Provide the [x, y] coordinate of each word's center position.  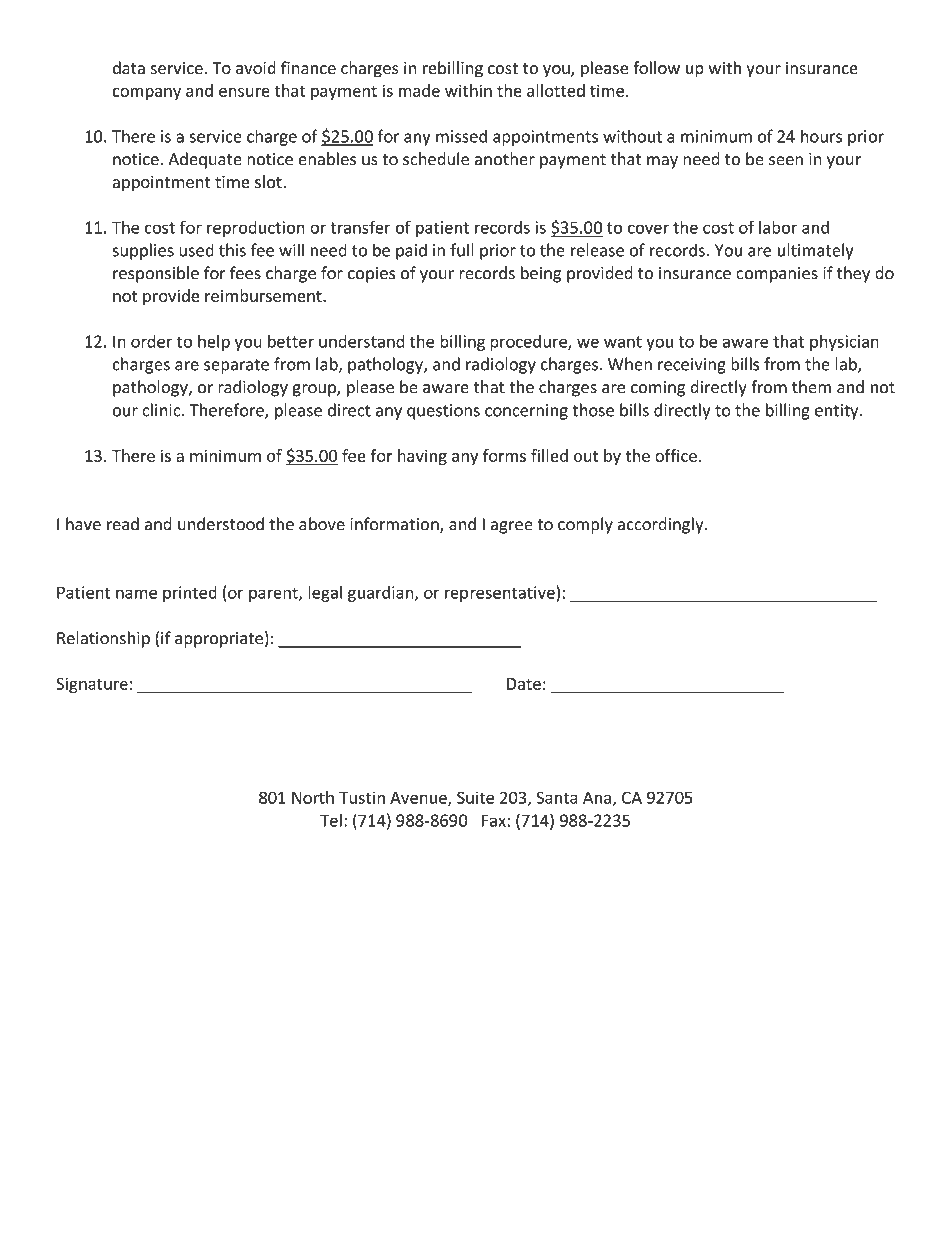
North [313, 797]
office [676, 455]
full [462, 250]
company [146, 94]
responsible [156, 274]
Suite [475, 797]
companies [777, 275]
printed [190, 594]
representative [500, 594]
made [419, 90]
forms [504, 455]
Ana [597, 798]
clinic [162, 410]
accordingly [662, 525]
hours [821, 136]
